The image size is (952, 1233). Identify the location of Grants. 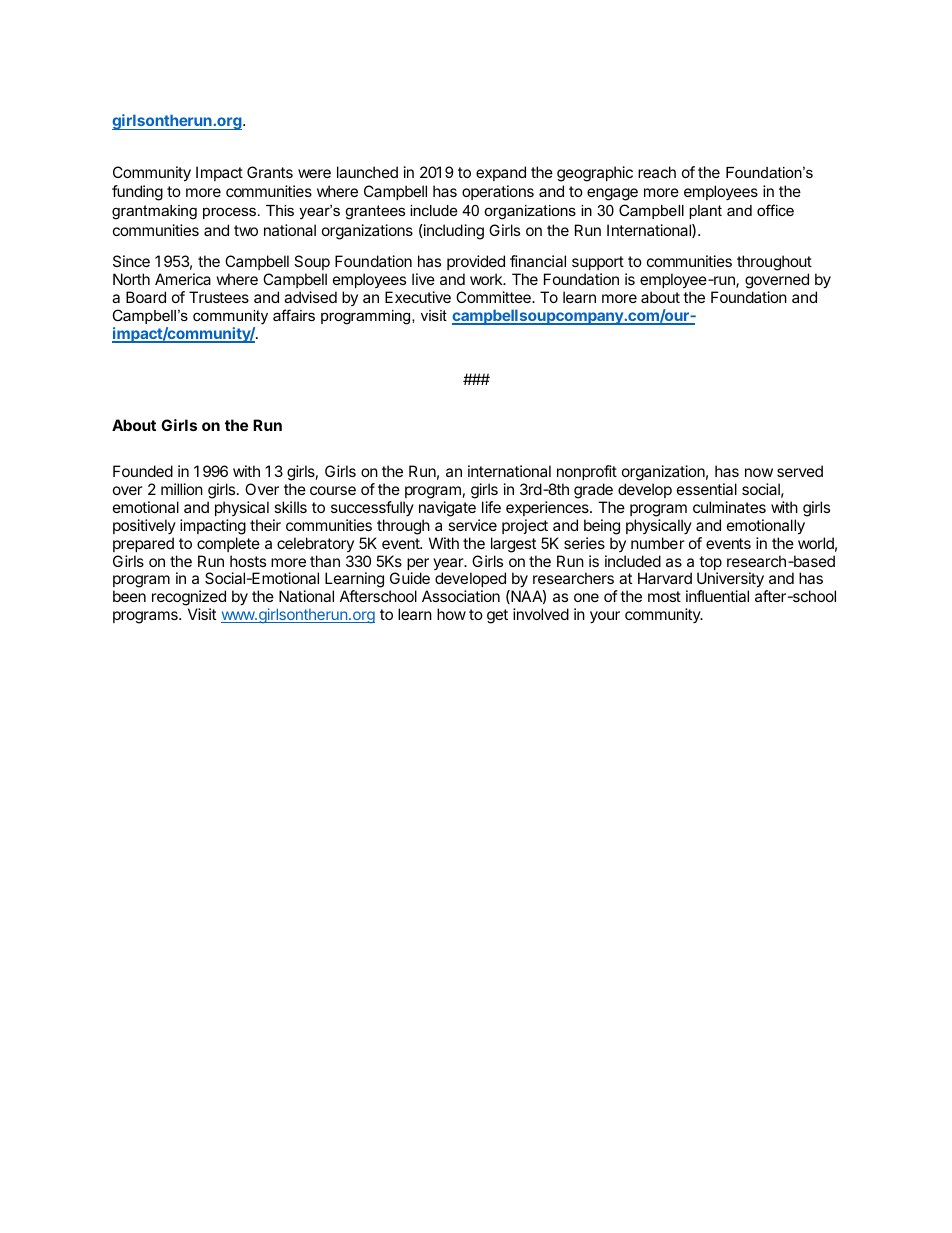
(270, 172).
